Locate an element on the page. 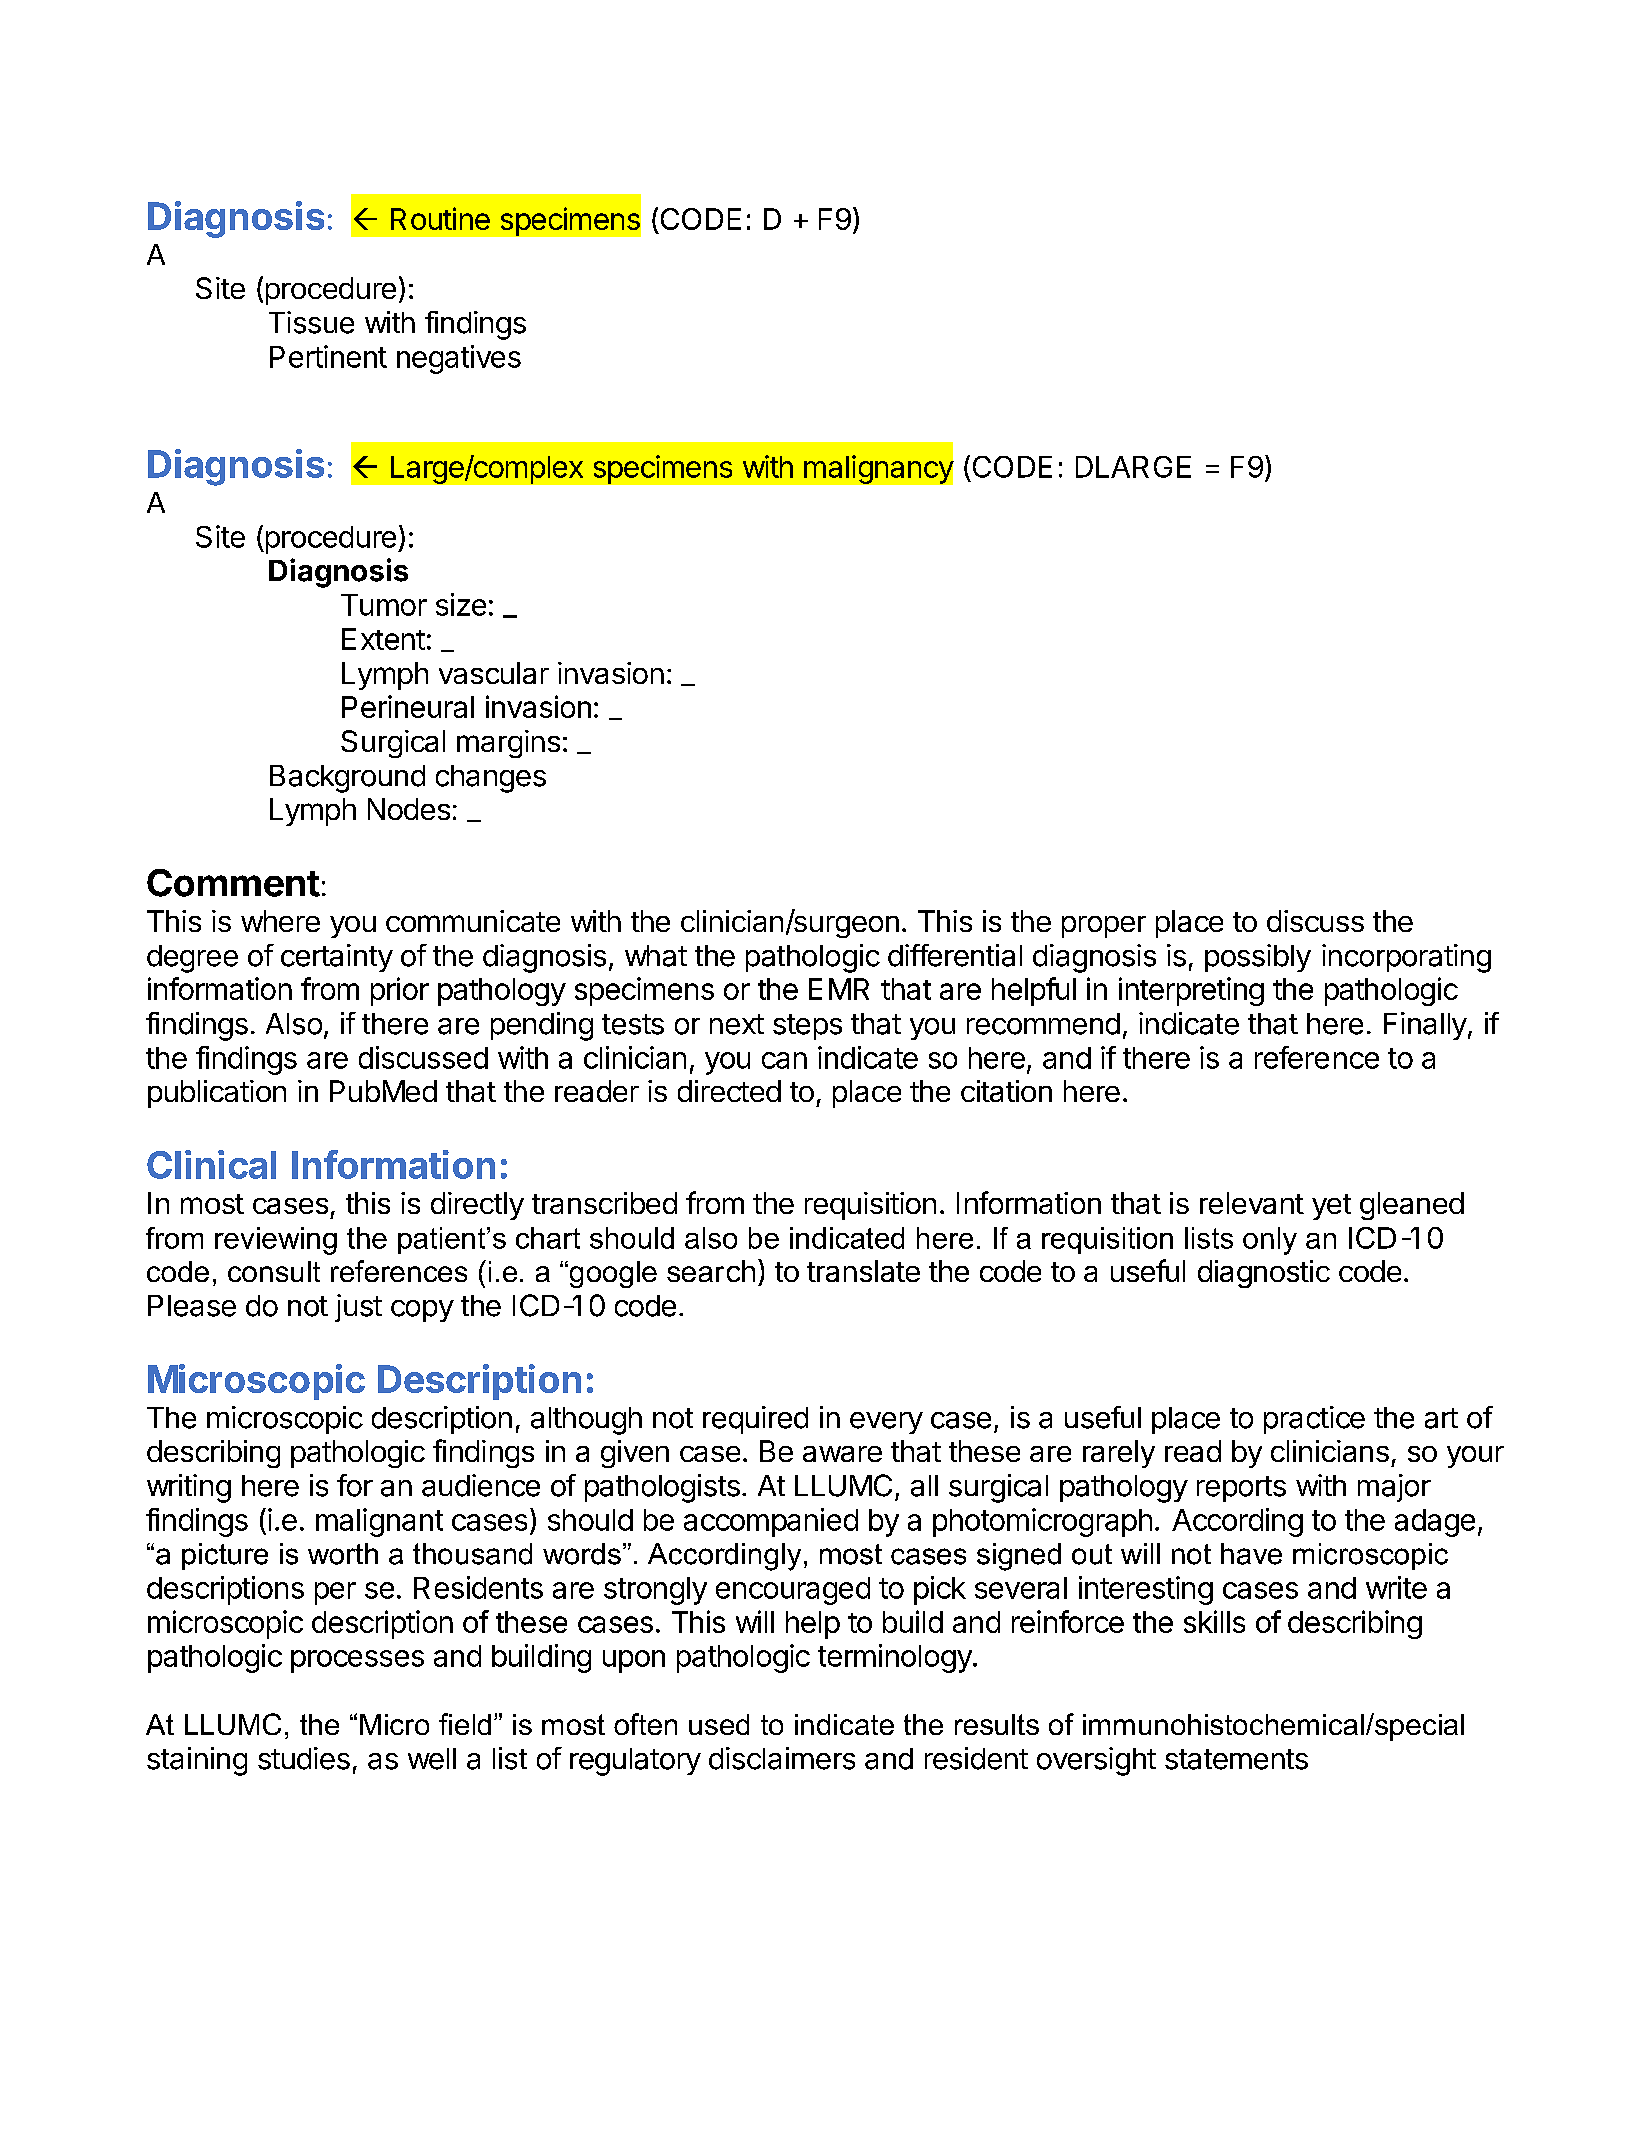 The height and width of the image is (2135, 1650). possibly is located at coordinates (1258, 958).
